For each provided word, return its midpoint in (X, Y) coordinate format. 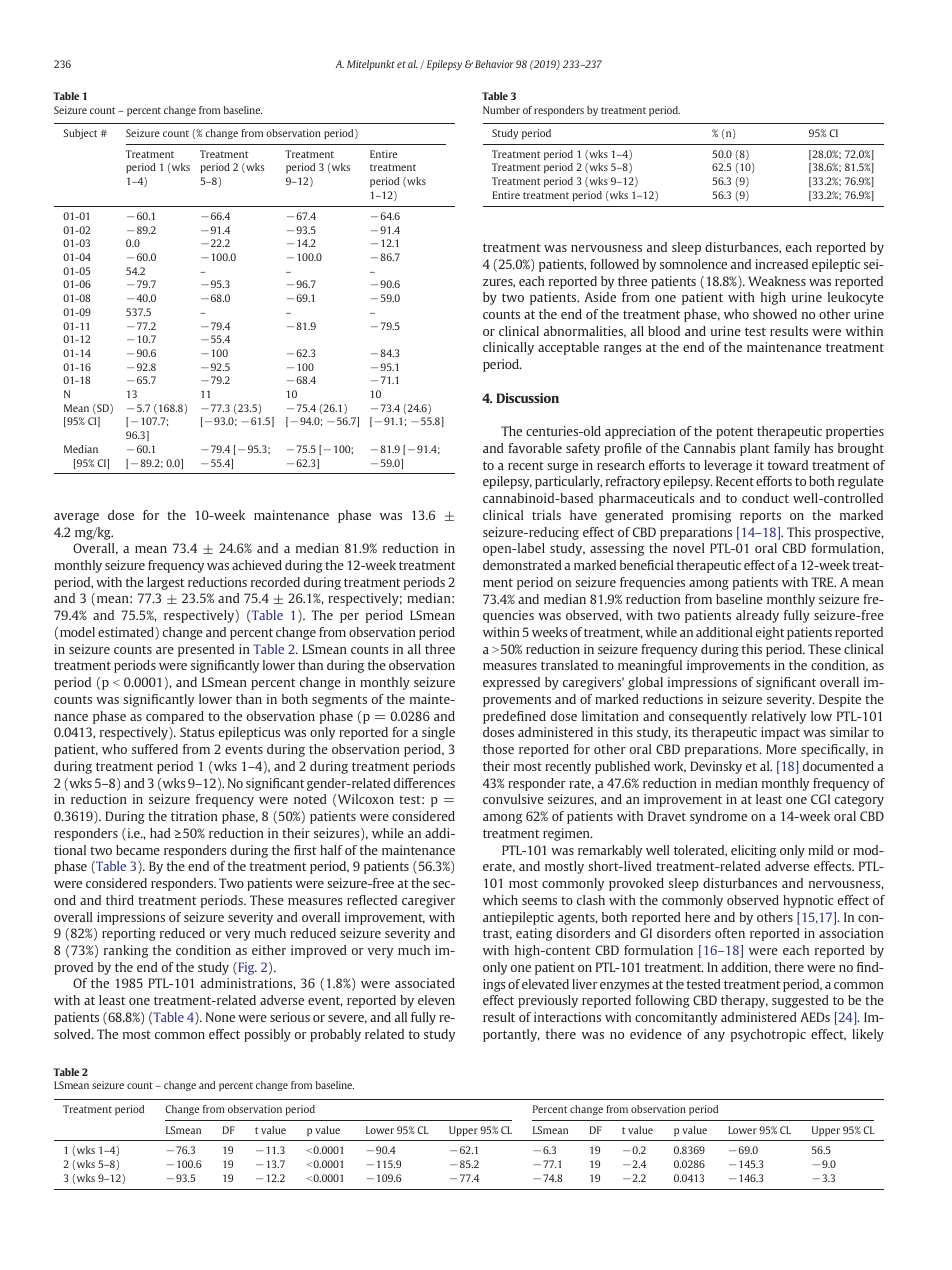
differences (424, 783)
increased (781, 264)
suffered (155, 749)
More (781, 749)
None (220, 1017)
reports (760, 517)
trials (546, 515)
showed (775, 314)
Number (501, 110)
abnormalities (585, 332)
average (76, 518)
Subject (80, 134)
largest (166, 583)
